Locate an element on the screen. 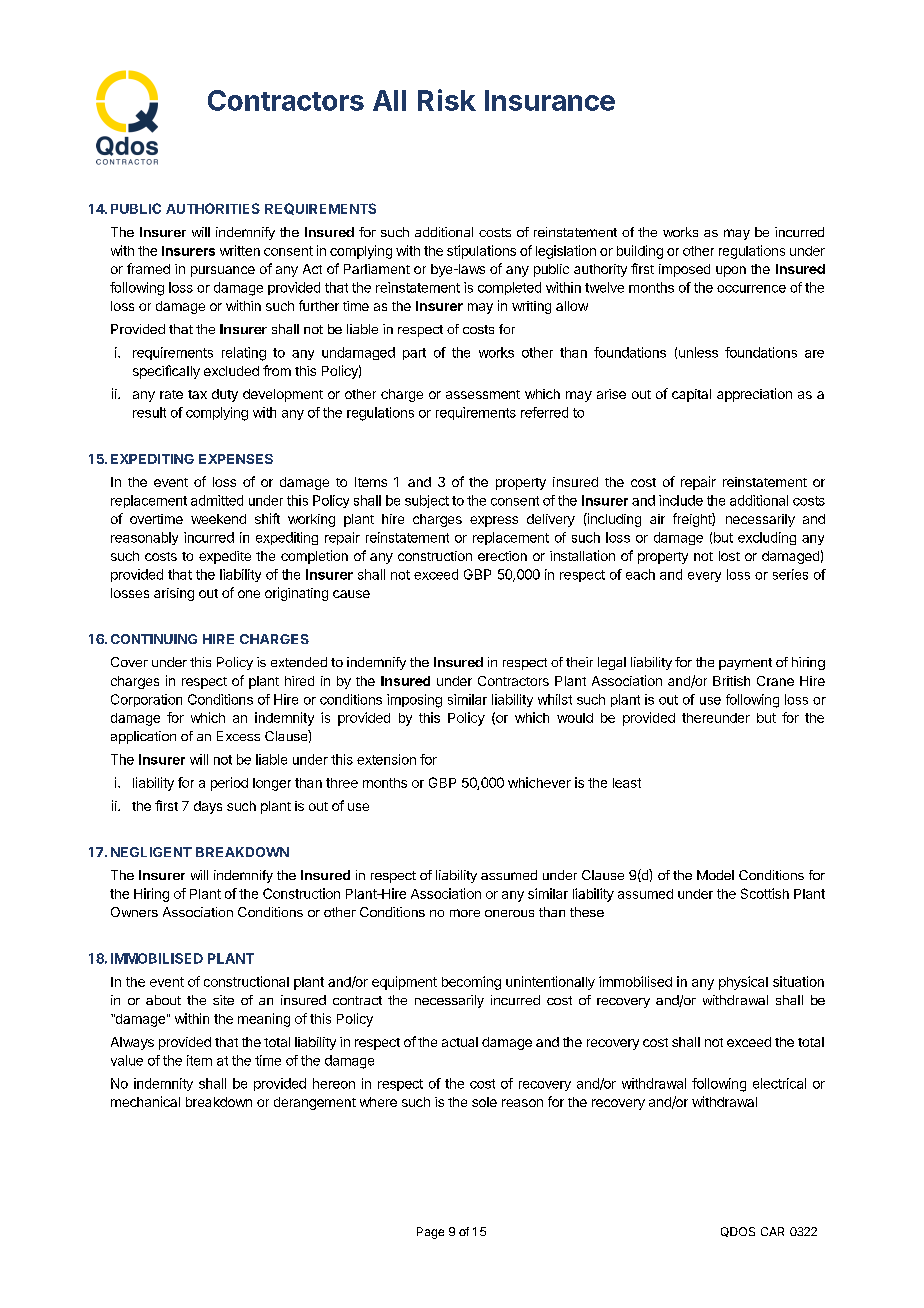  Page is located at coordinates (430, 1233).
